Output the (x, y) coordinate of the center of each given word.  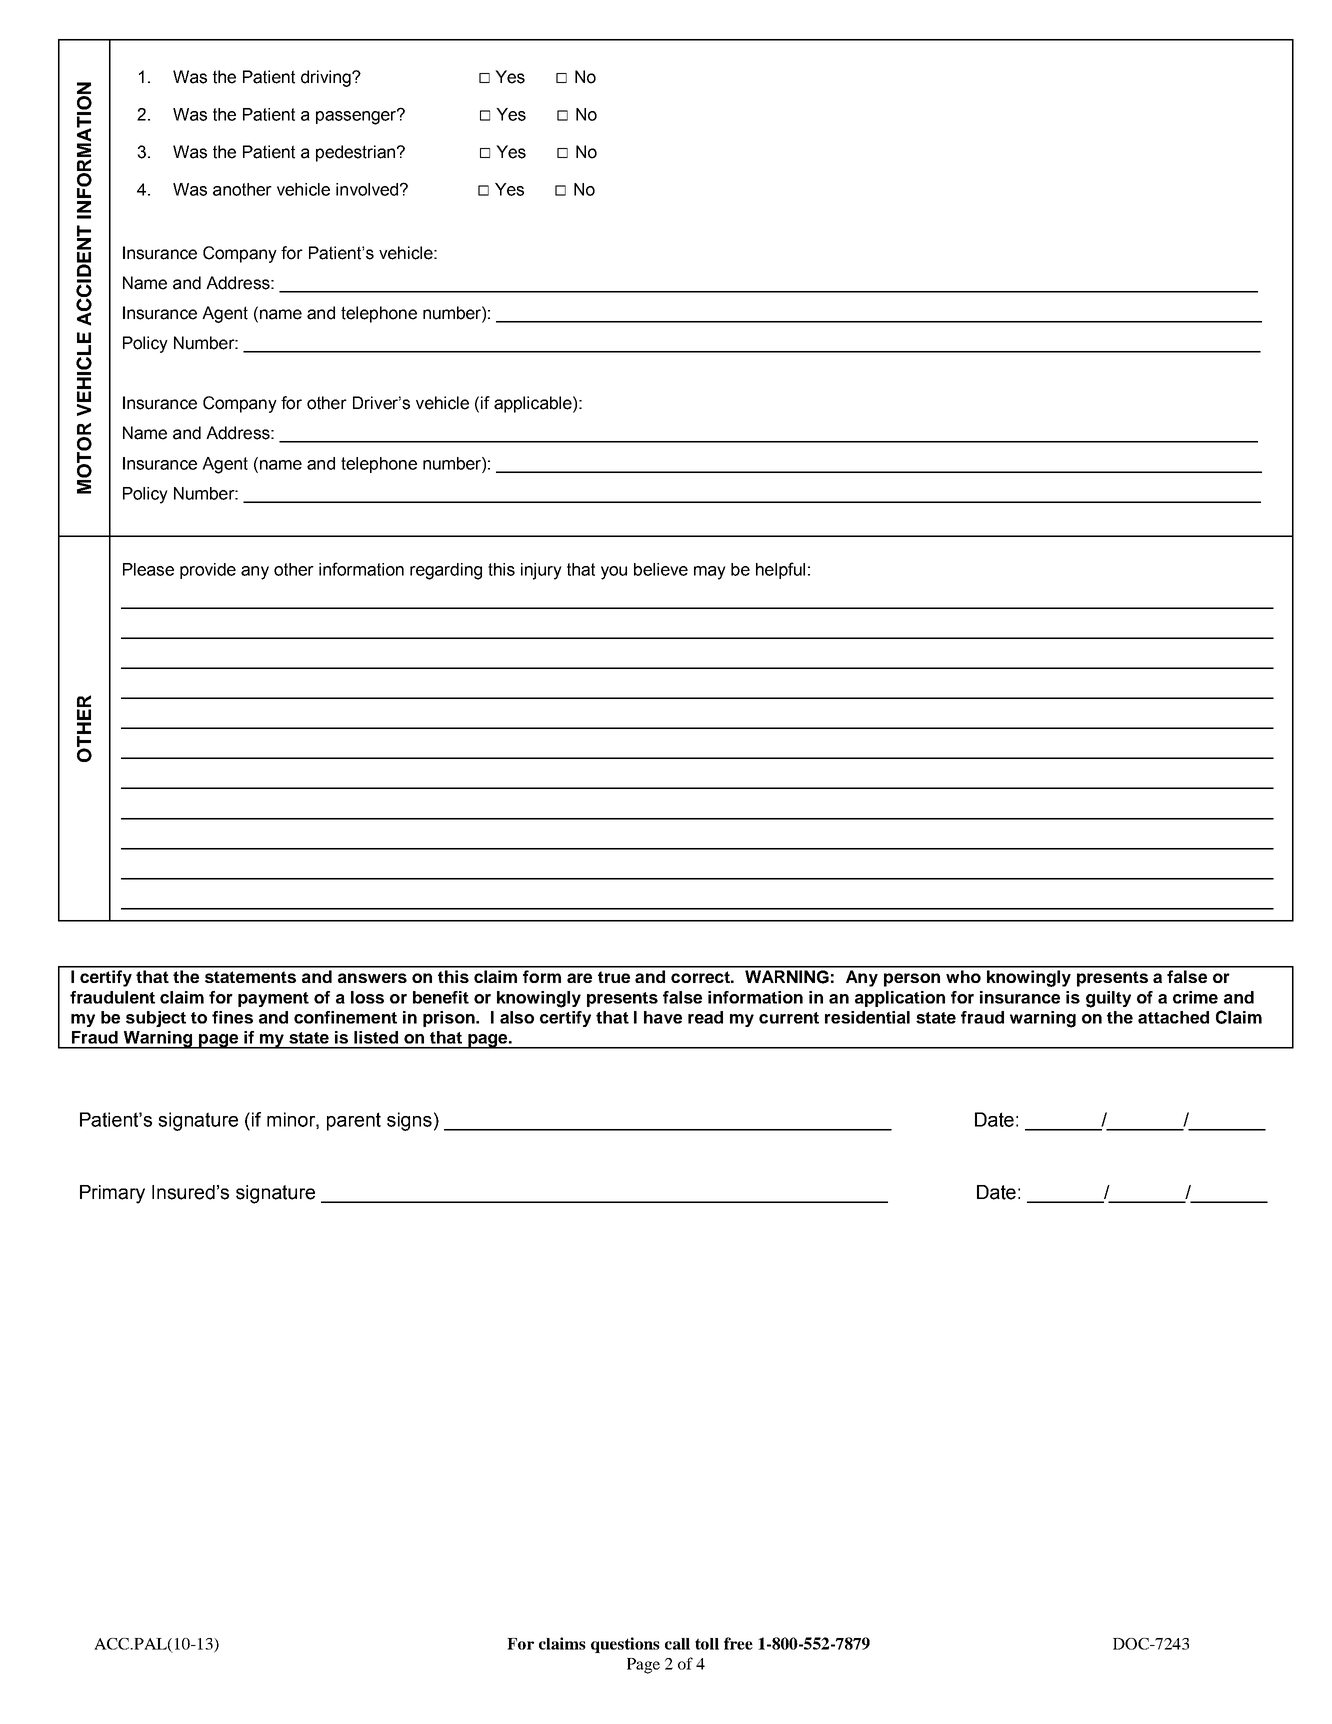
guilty (1108, 999)
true (614, 977)
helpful (780, 570)
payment (273, 999)
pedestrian (357, 153)
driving (327, 78)
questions (625, 1645)
